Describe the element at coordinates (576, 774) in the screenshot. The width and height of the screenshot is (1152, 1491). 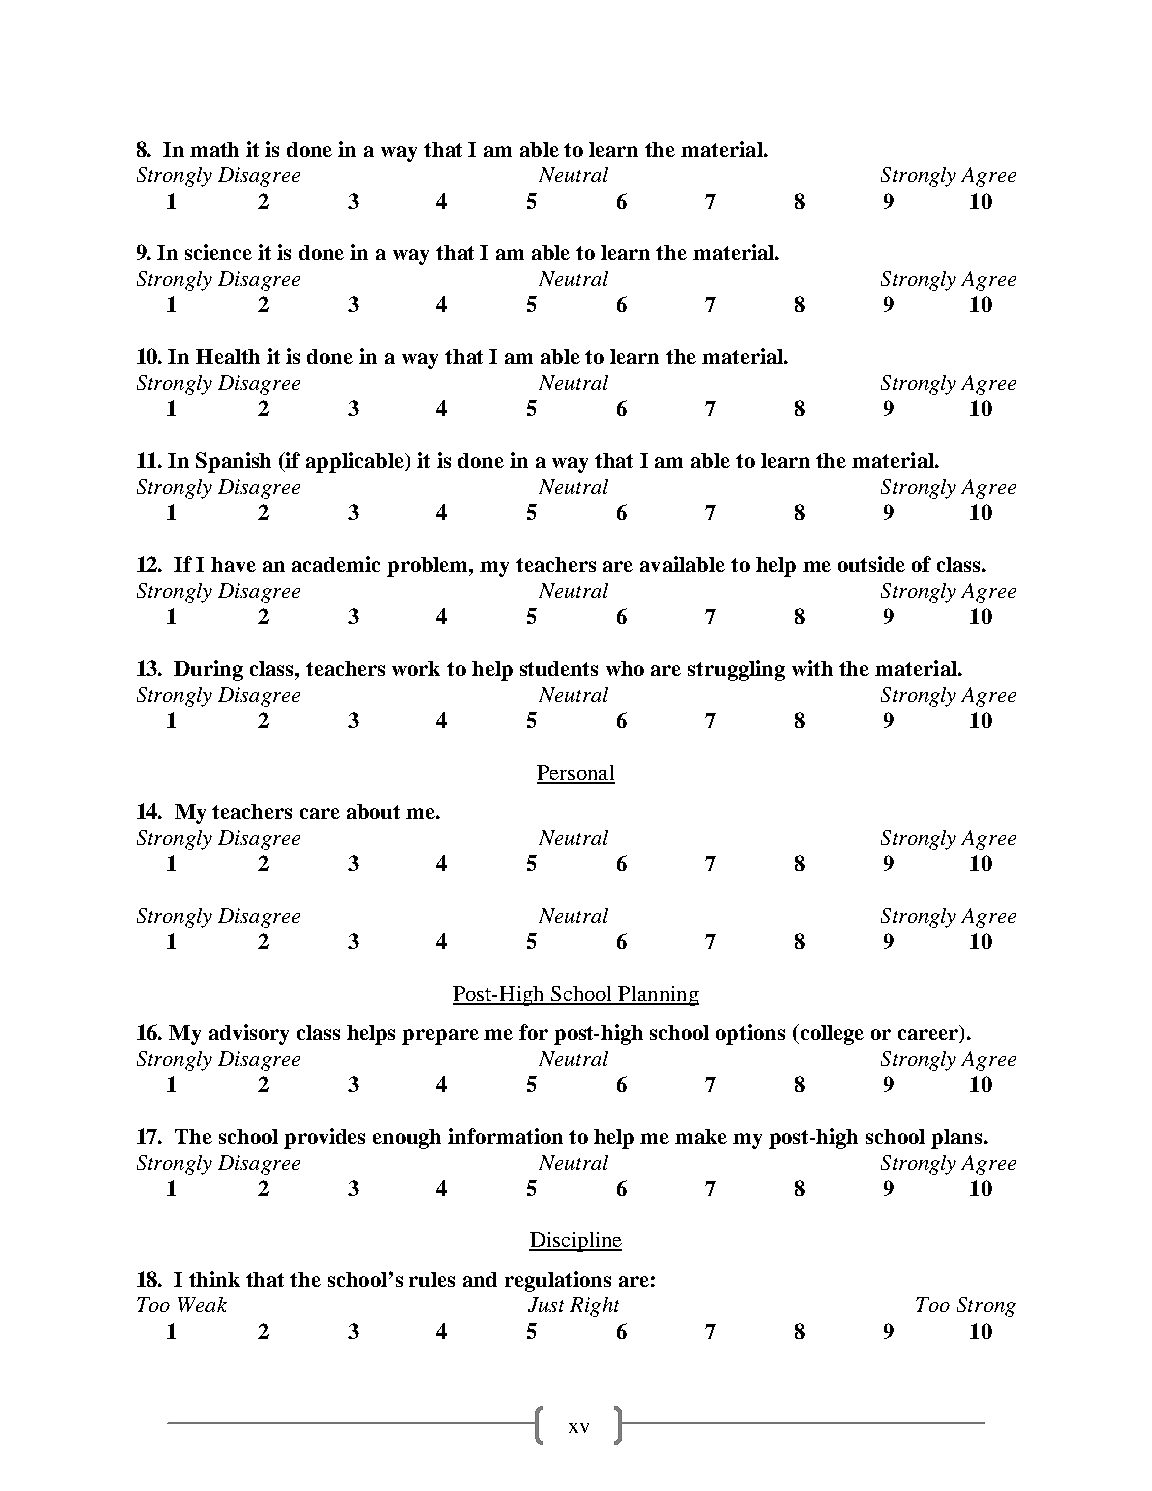
I see `Personal` at that location.
